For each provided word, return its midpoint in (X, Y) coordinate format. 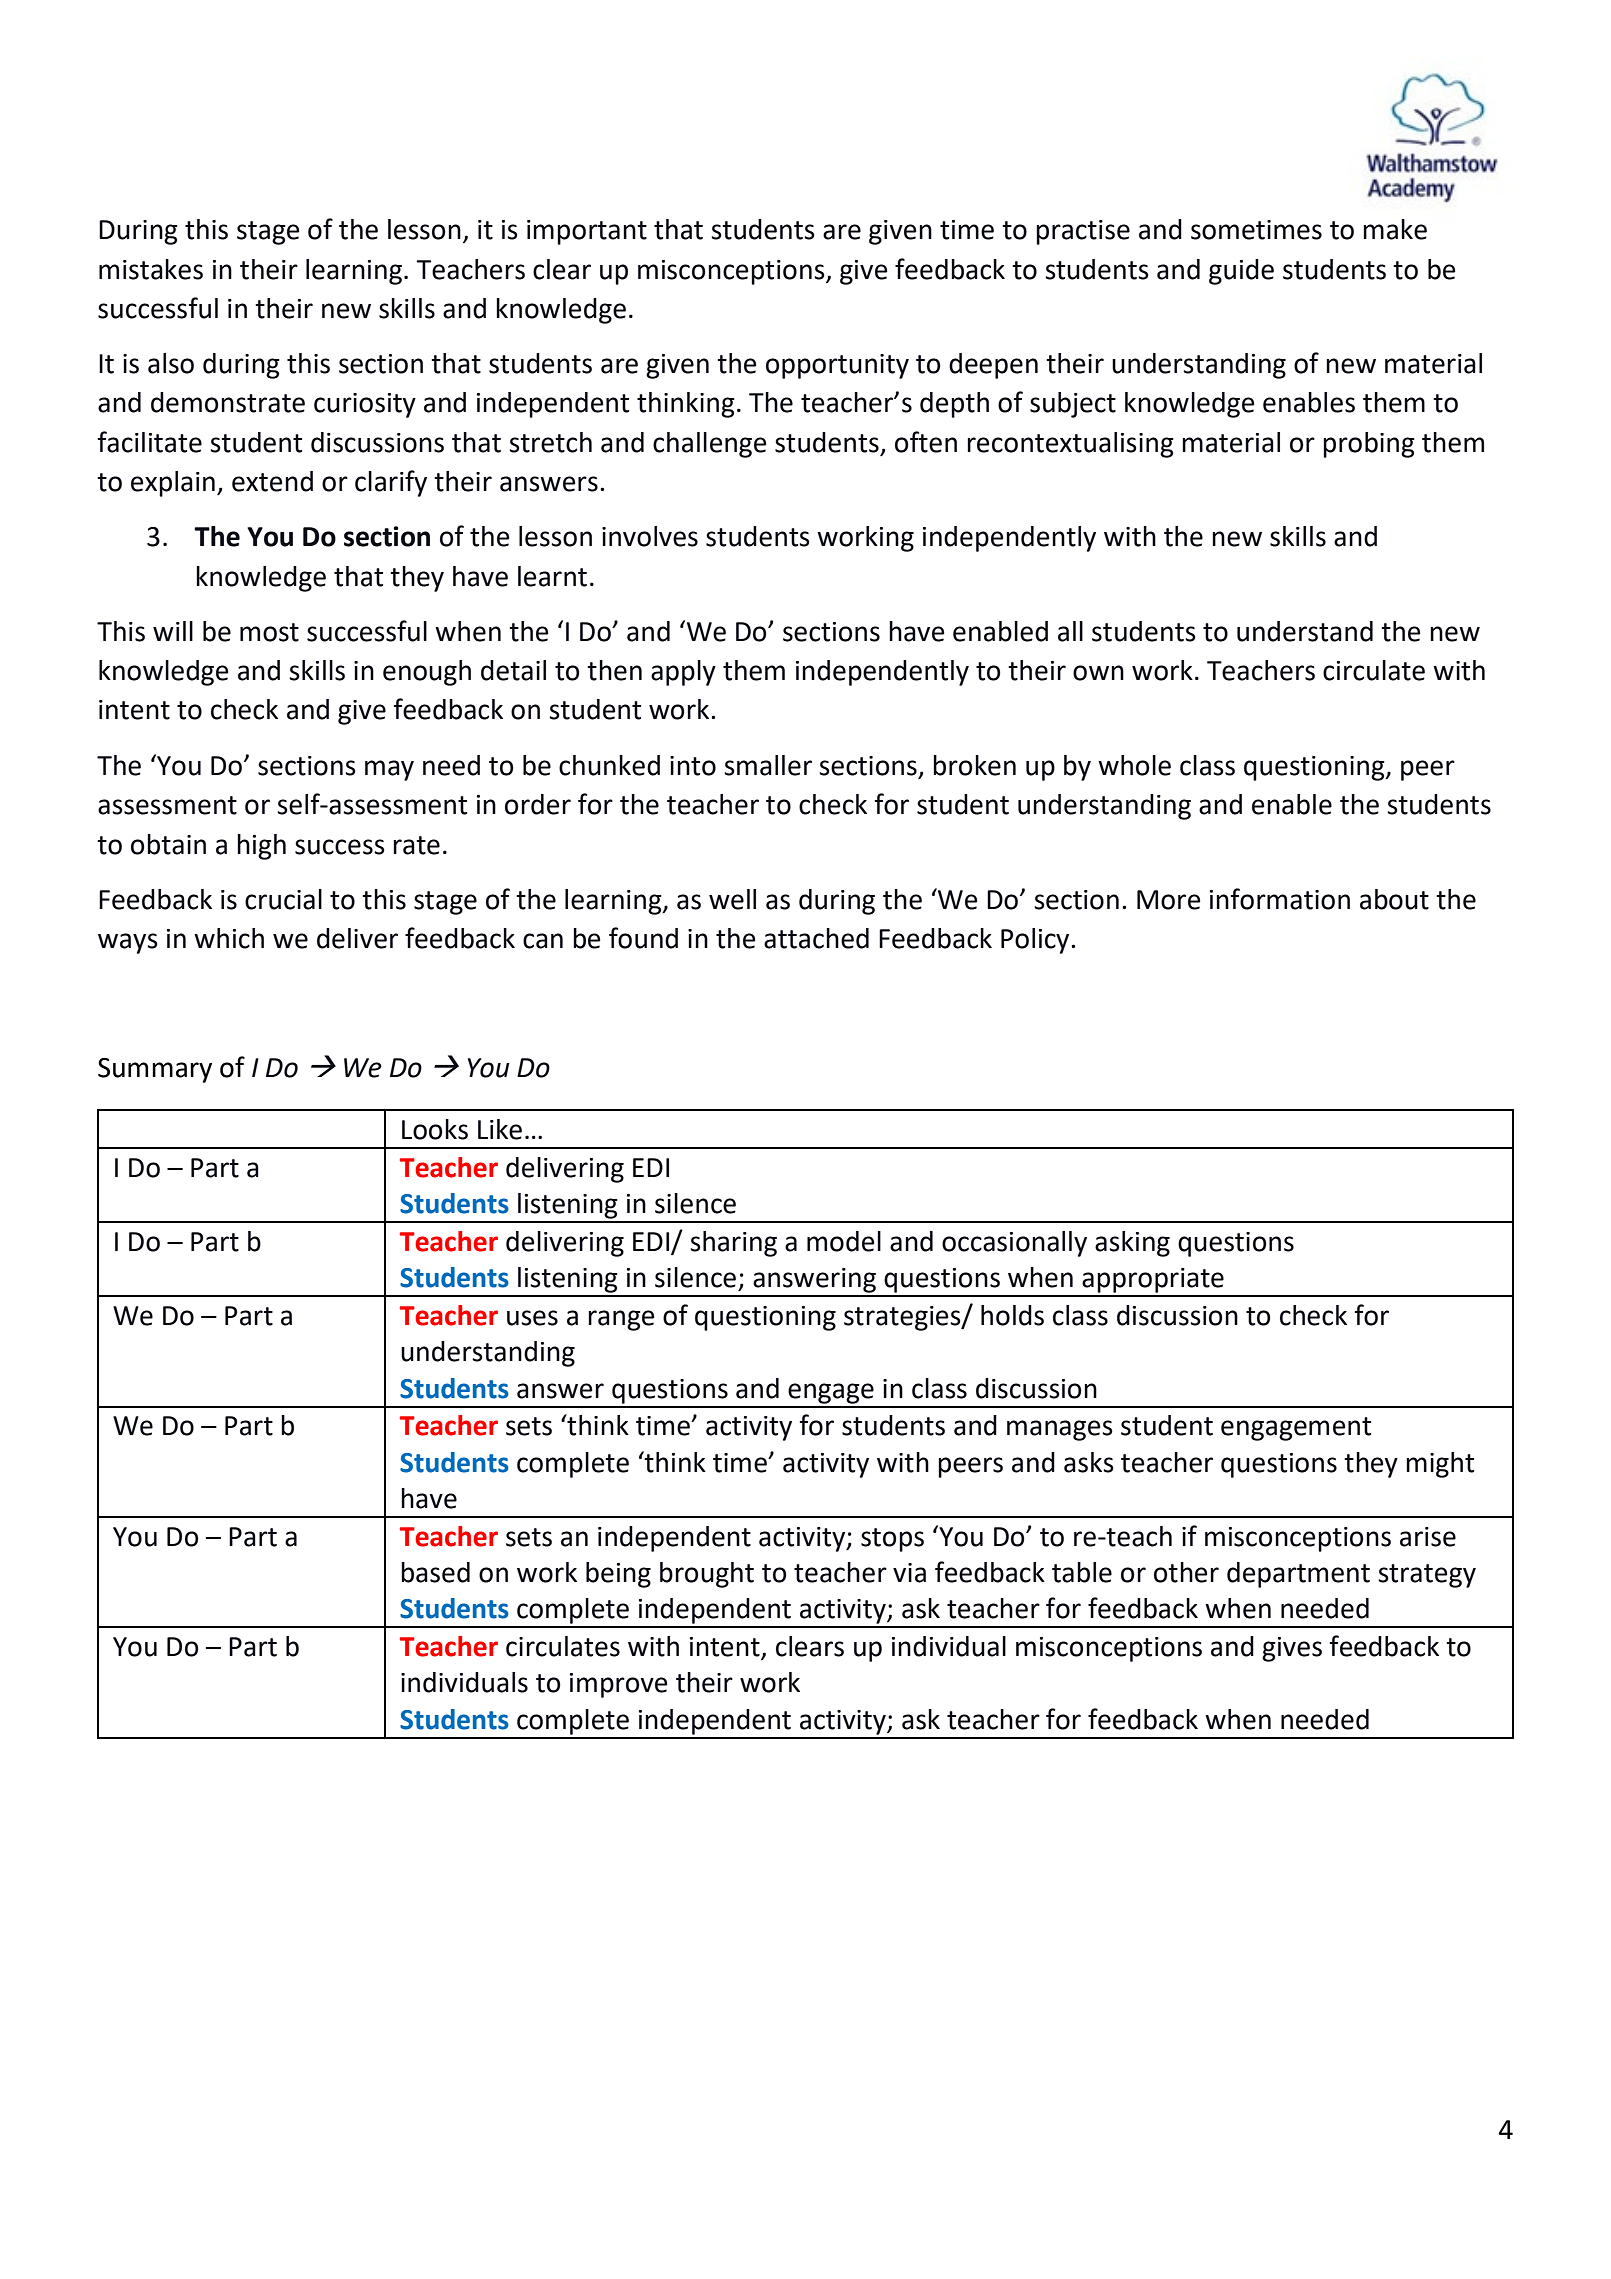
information (1280, 899)
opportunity (837, 366)
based (435, 1572)
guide (1241, 272)
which (229, 938)
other (1186, 1572)
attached (816, 938)
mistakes (151, 269)
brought (707, 1575)
